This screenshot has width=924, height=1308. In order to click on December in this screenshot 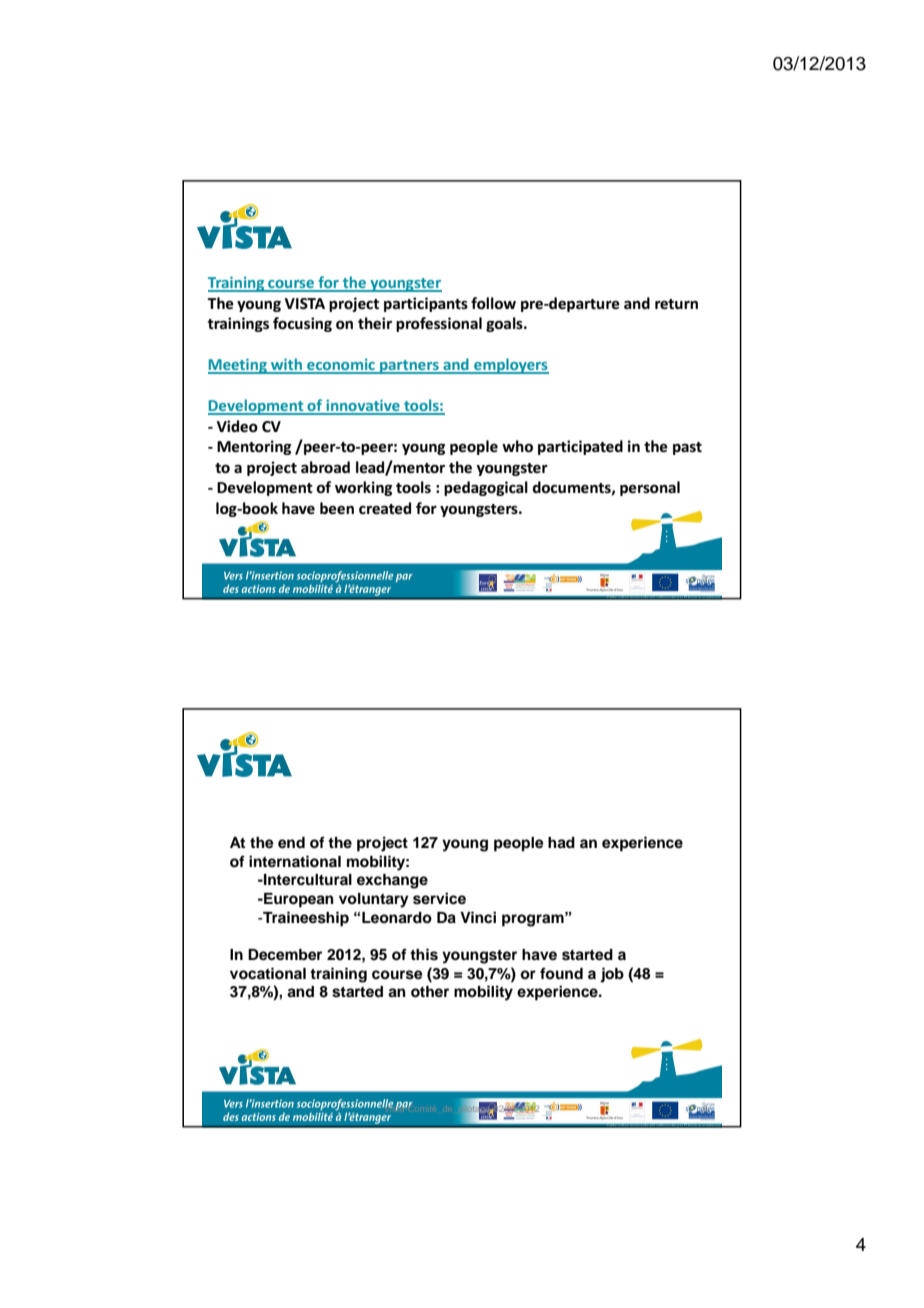, I will do `click(285, 955)`.
